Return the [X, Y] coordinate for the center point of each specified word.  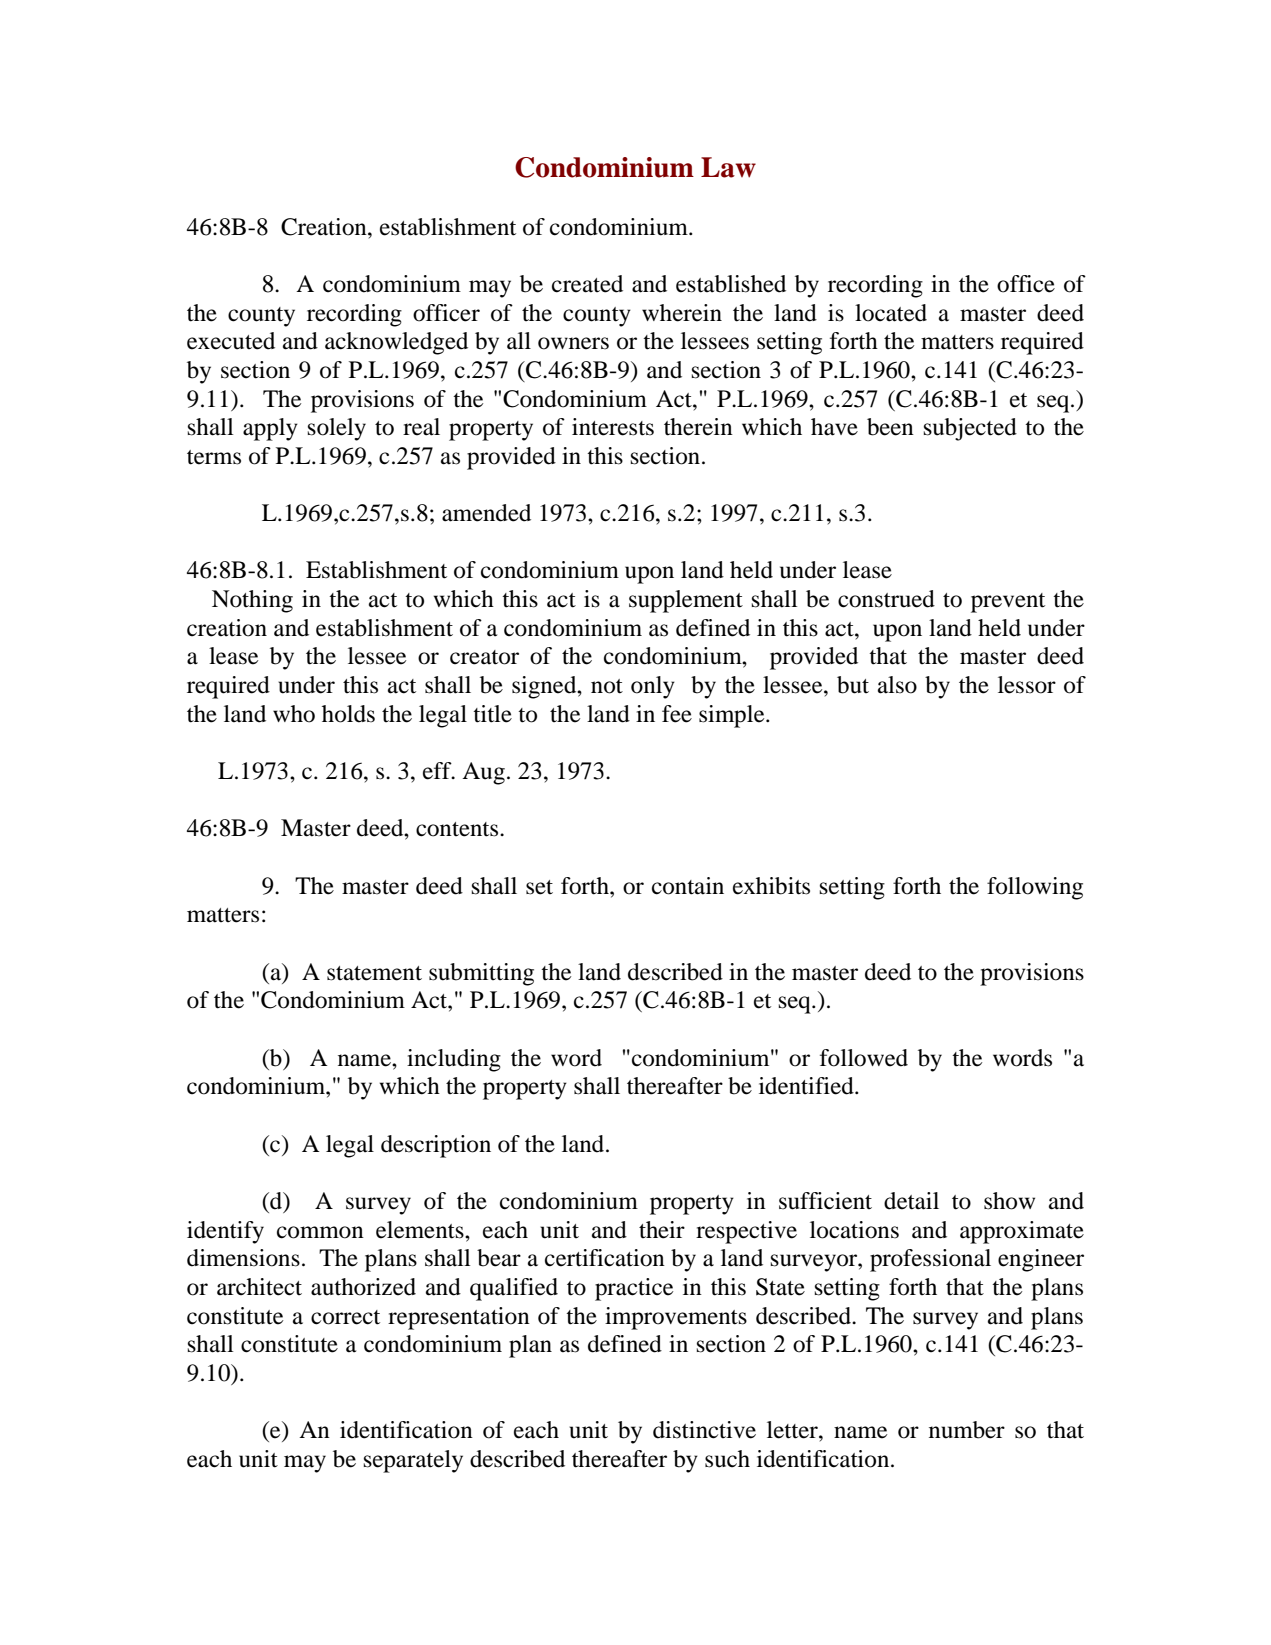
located [891, 313]
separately [413, 1461]
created [587, 284]
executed [231, 341]
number [967, 1430]
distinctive [704, 1430]
